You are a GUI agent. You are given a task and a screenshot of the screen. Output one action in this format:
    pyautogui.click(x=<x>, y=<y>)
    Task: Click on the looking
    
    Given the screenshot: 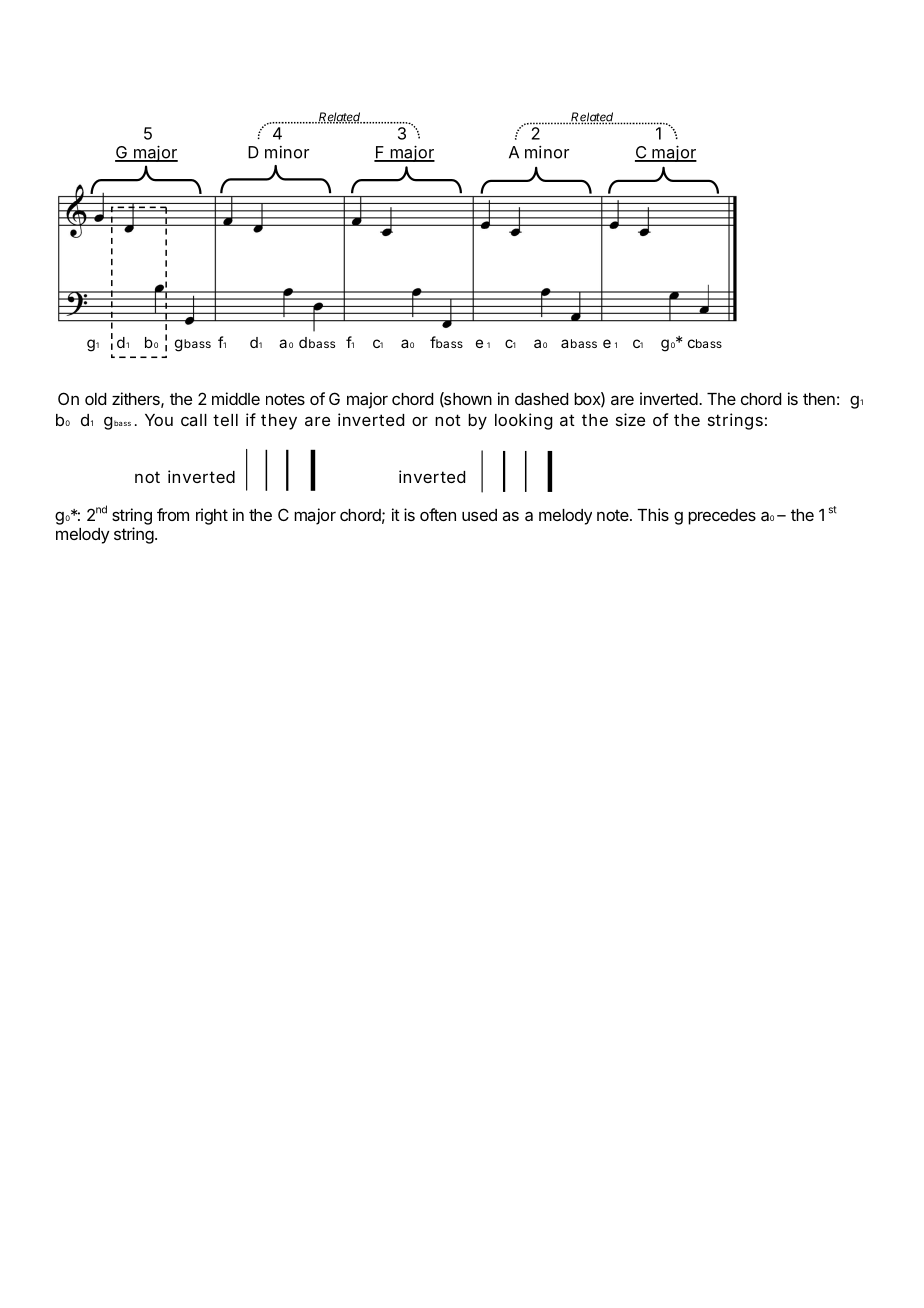 What is the action you would take?
    pyautogui.click(x=524, y=421)
